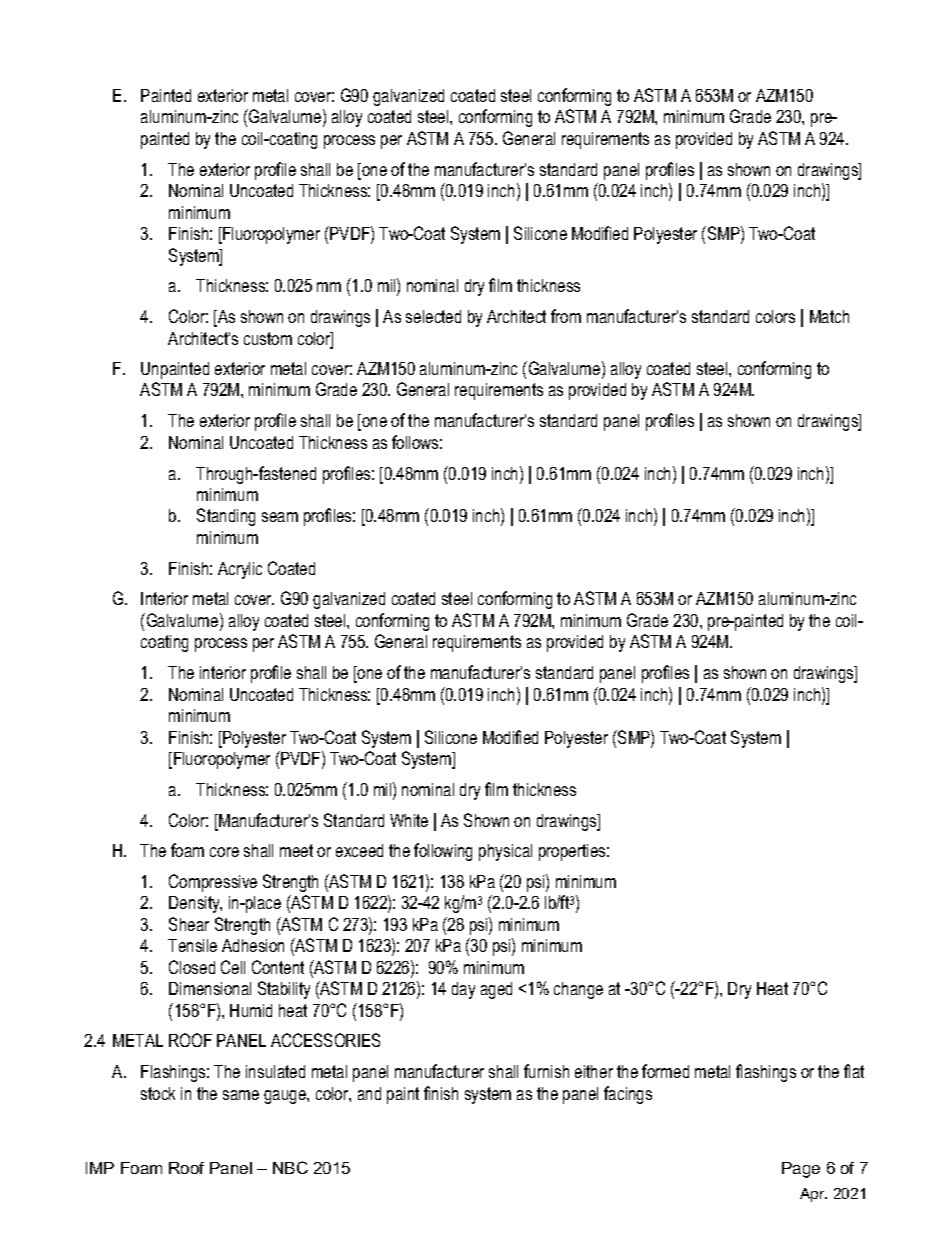 This page has height=1233, width=952. I want to click on Acrylic, so click(240, 570).
